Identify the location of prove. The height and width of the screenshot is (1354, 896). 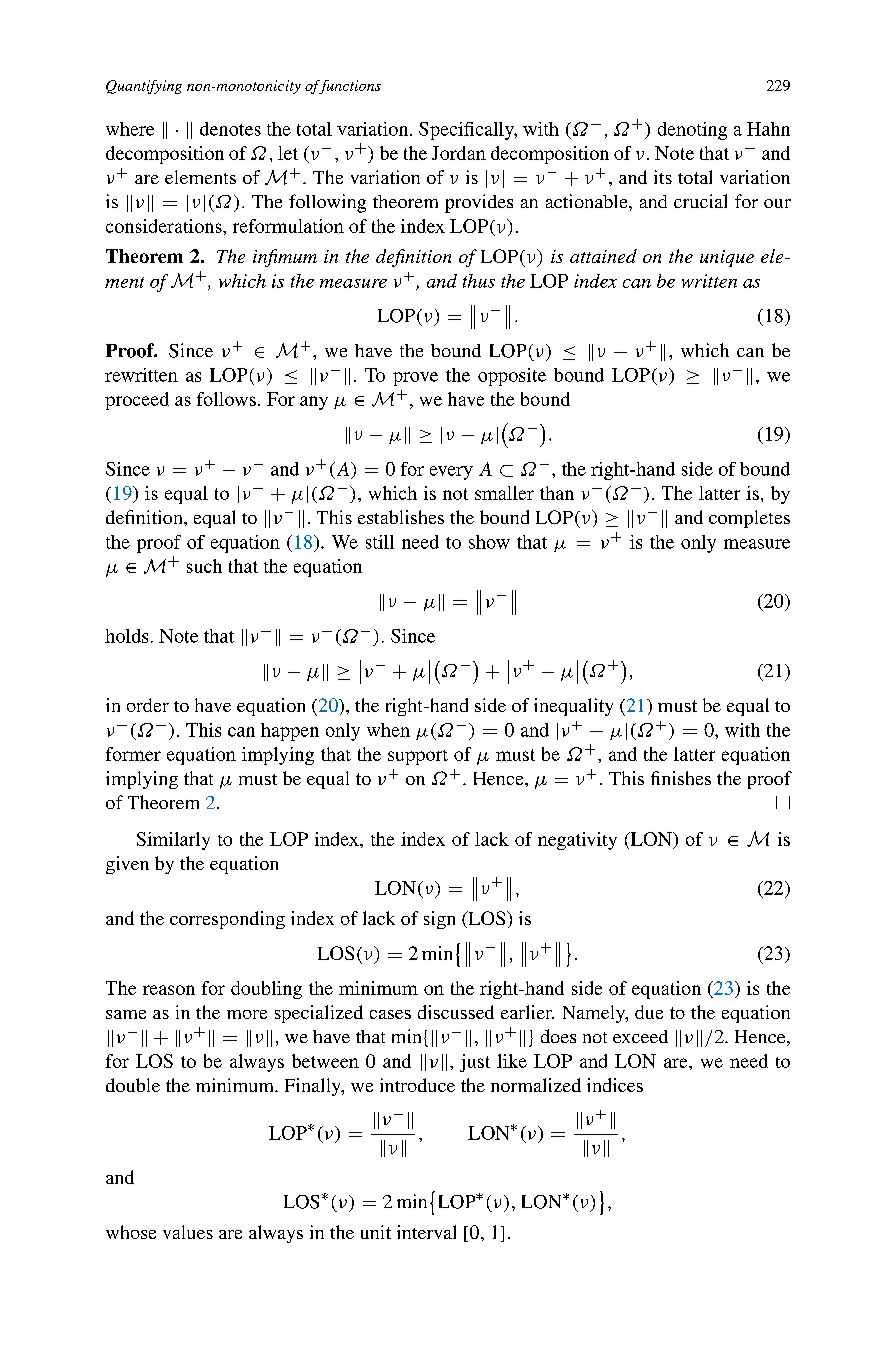
(415, 379).
